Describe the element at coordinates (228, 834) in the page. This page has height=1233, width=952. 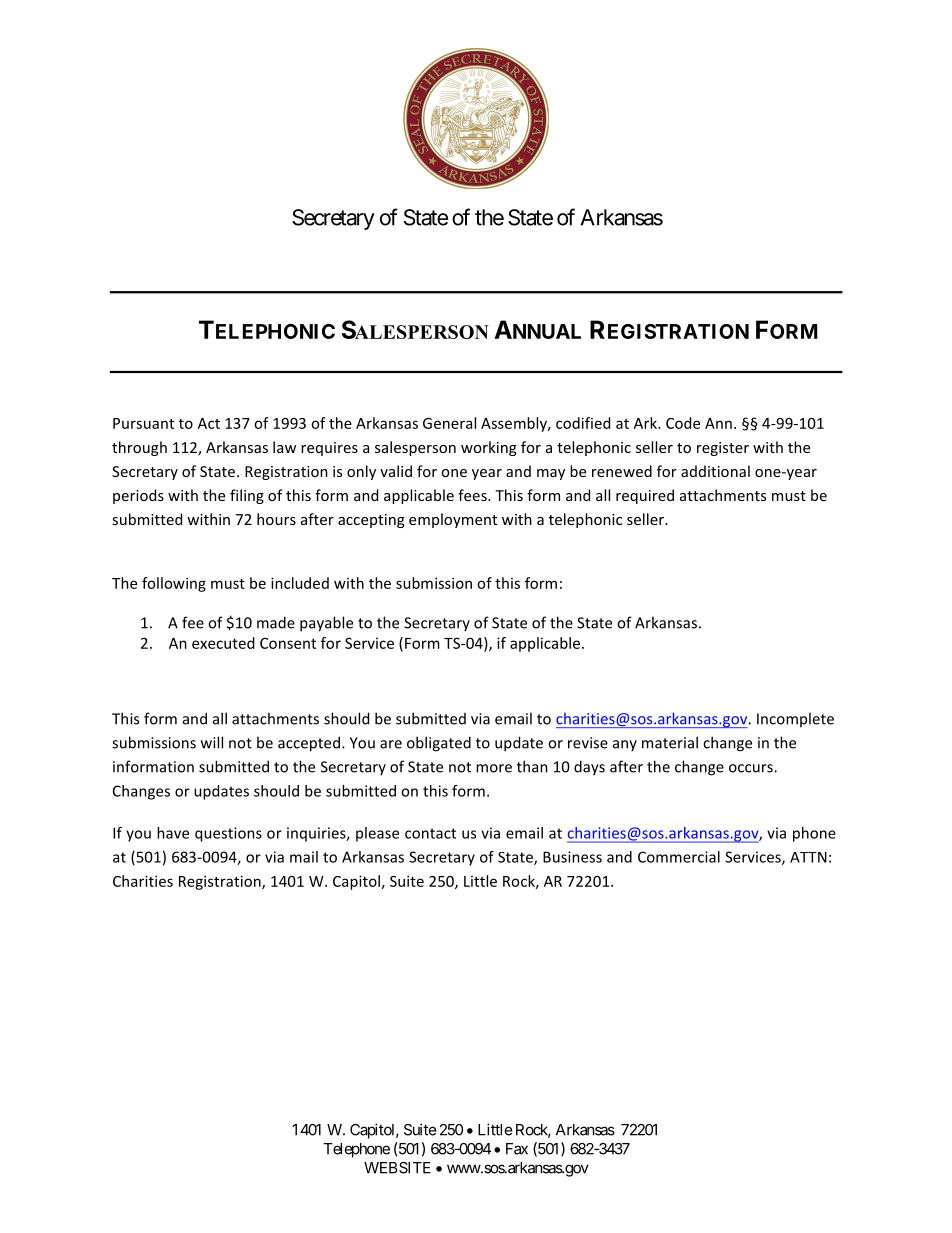
I see `questions` at that location.
